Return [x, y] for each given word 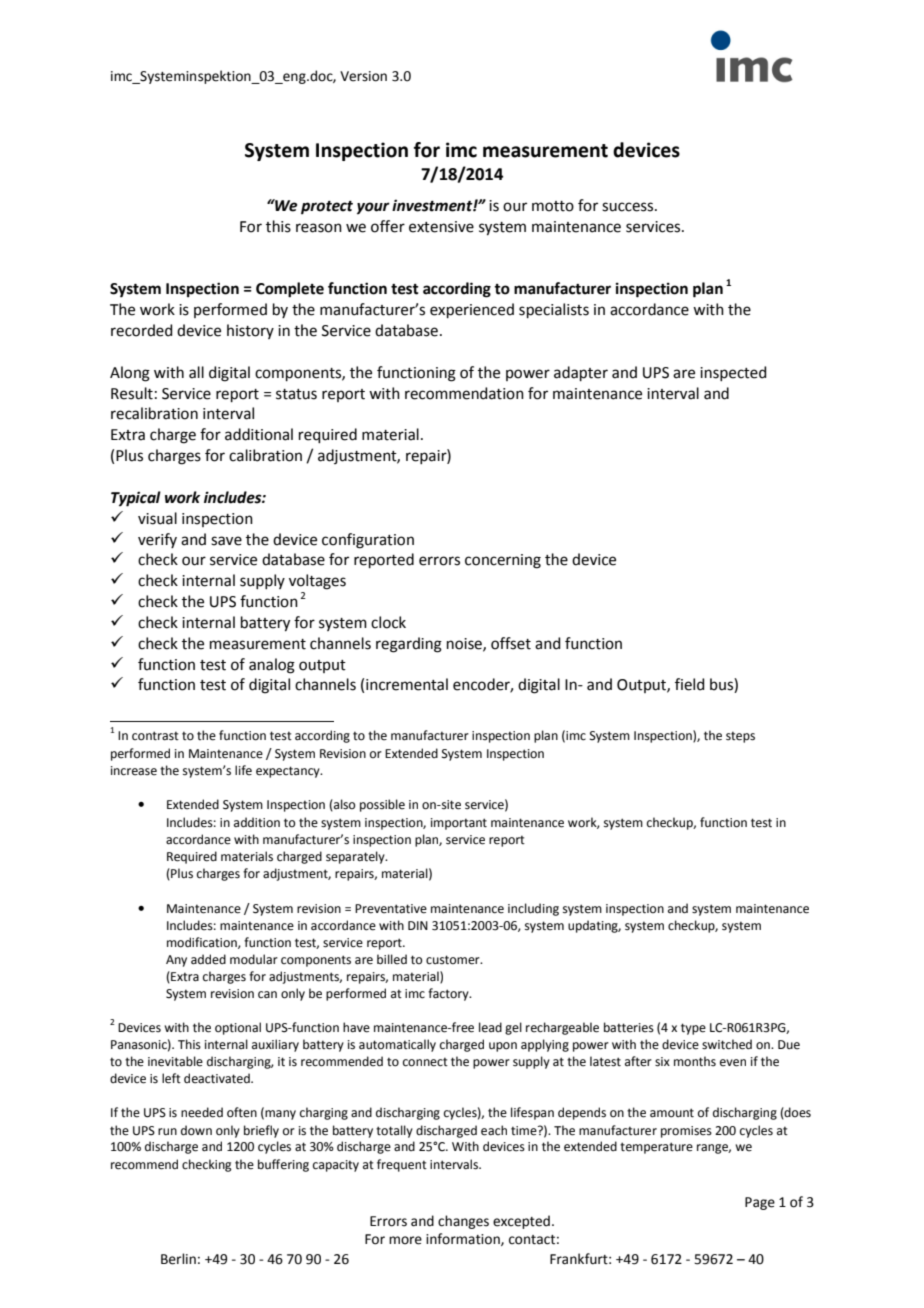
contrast [155, 736]
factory [449, 994]
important [459, 824]
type [693, 1029]
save [226, 541]
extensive [441, 227]
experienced [472, 310]
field [690, 684]
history [250, 331]
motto [553, 206]
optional [238, 1028]
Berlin [178, 1259]
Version [363, 76]
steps [740, 737]
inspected [733, 373]
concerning [503, 561]
